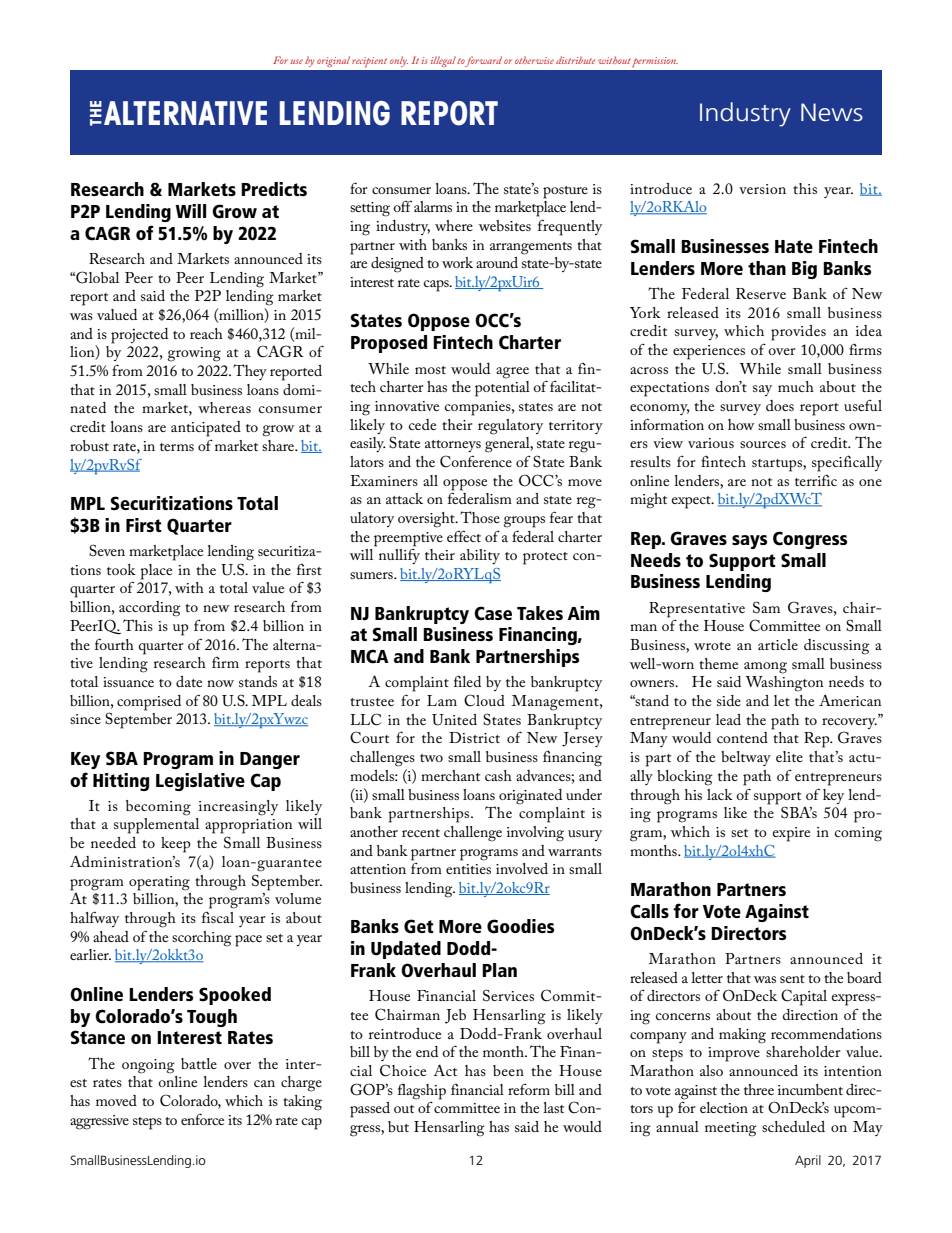 The height and width of the screenshot is (1233, 952). What do you see at coordinates (493, 613) in the screenshot?
I see `Case` at bounding box center [493, 613].
